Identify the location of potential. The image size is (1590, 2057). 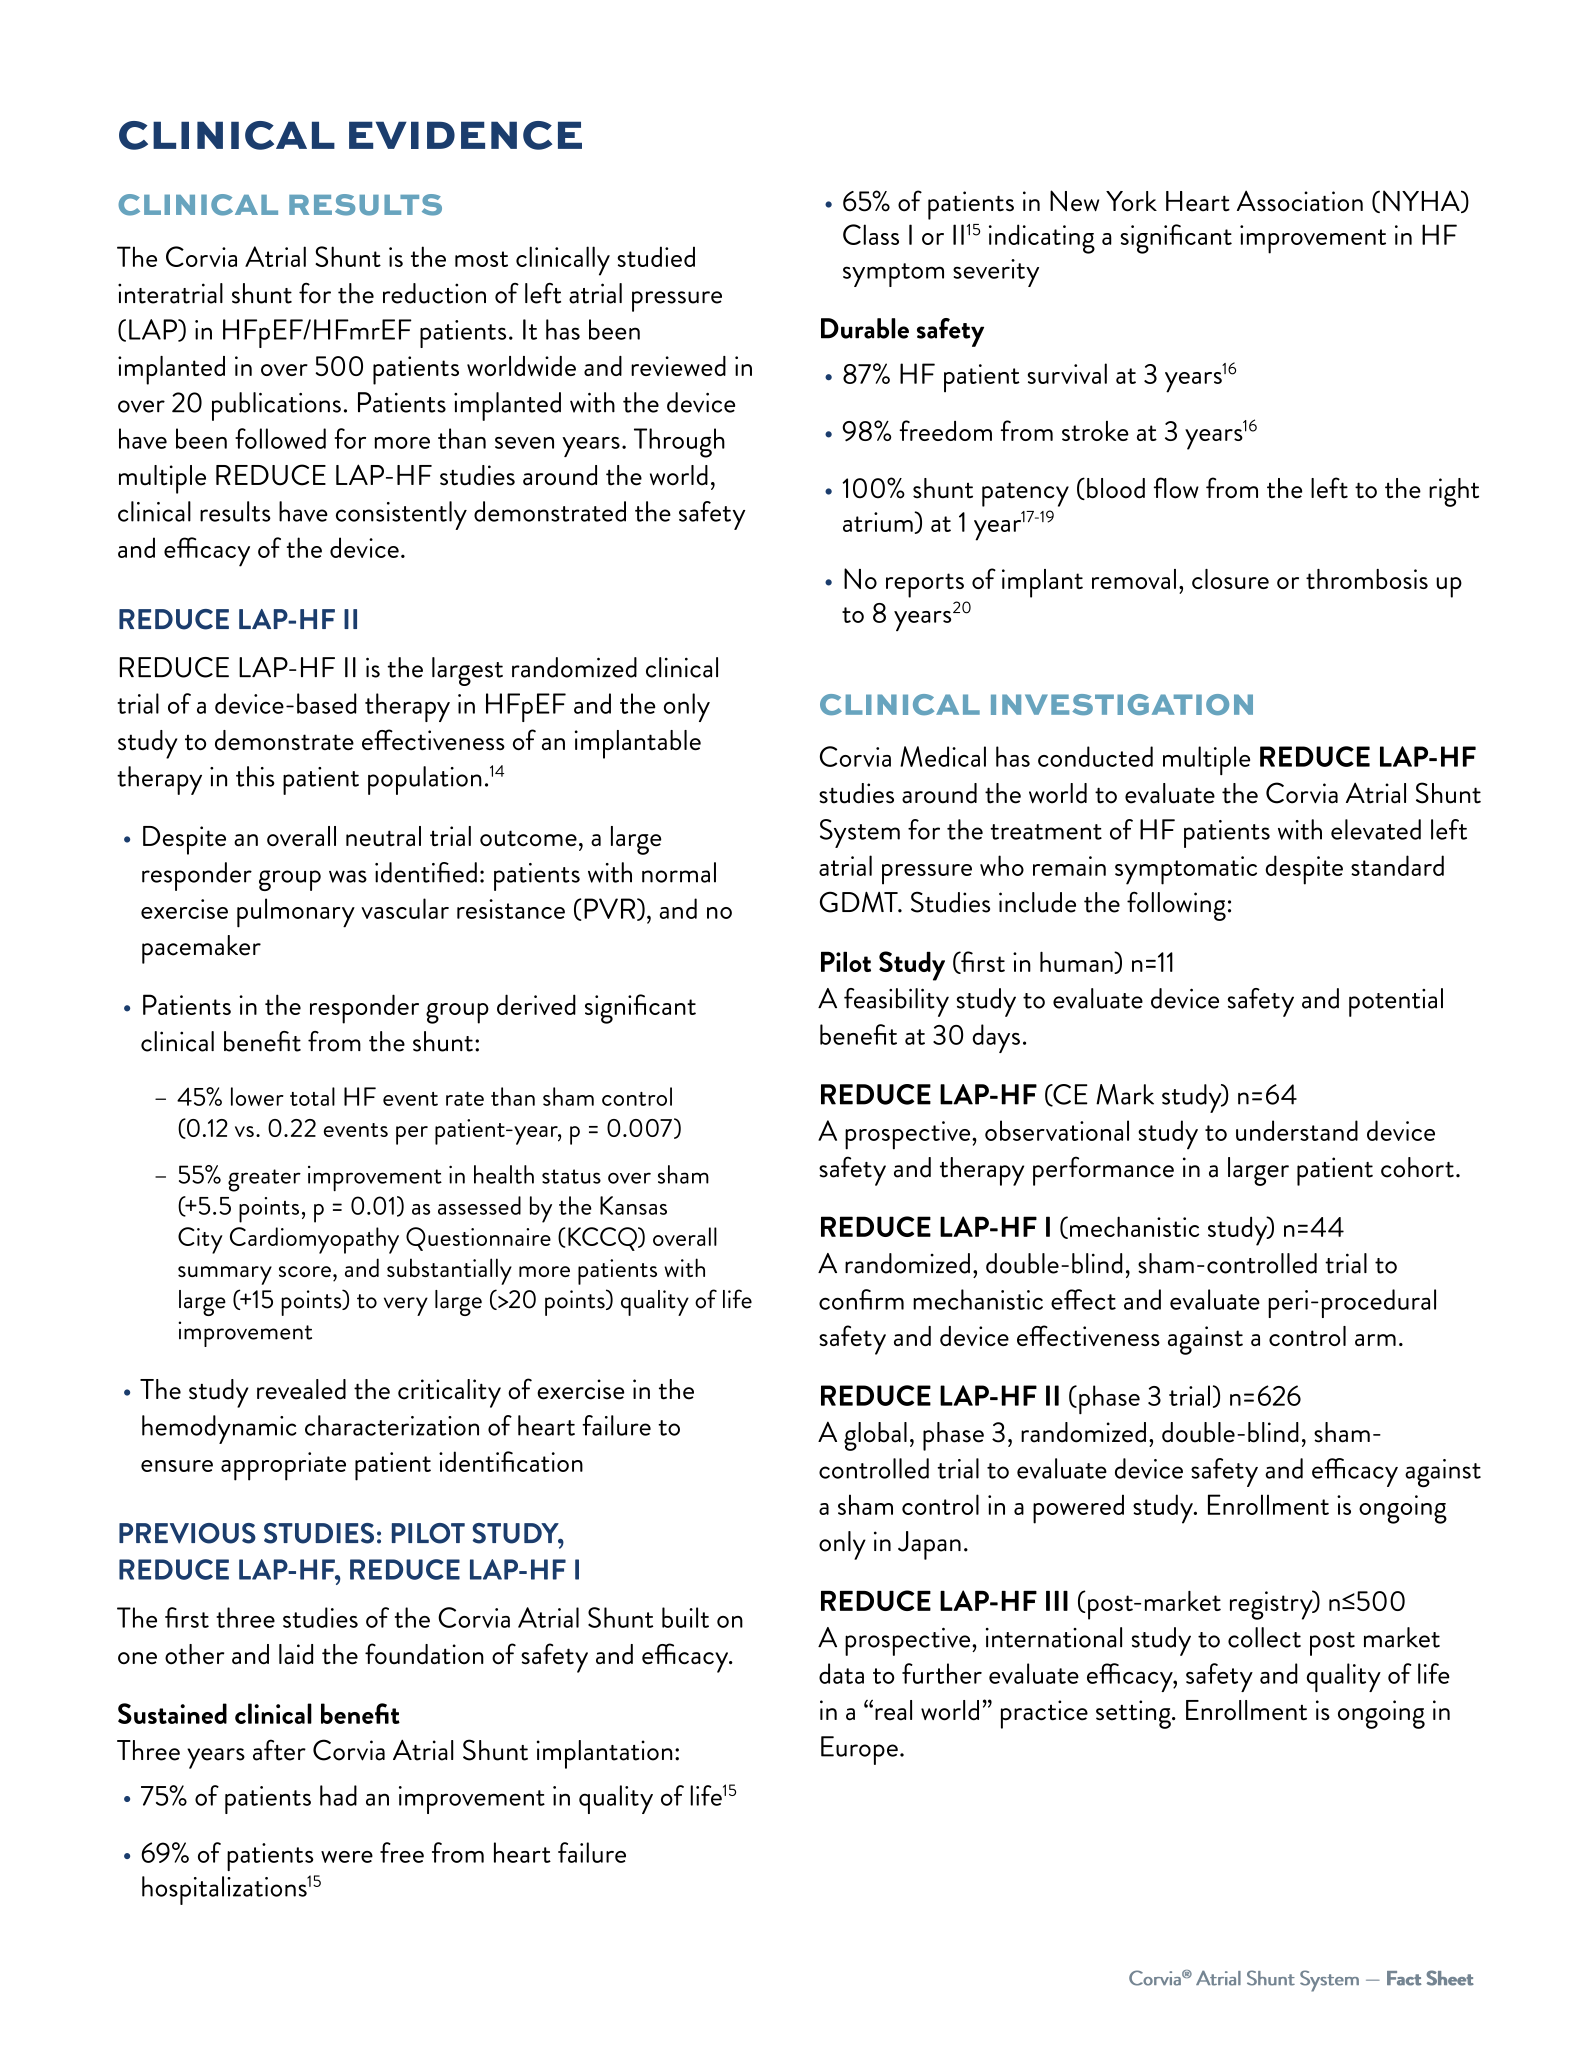
(1396, 1002).
